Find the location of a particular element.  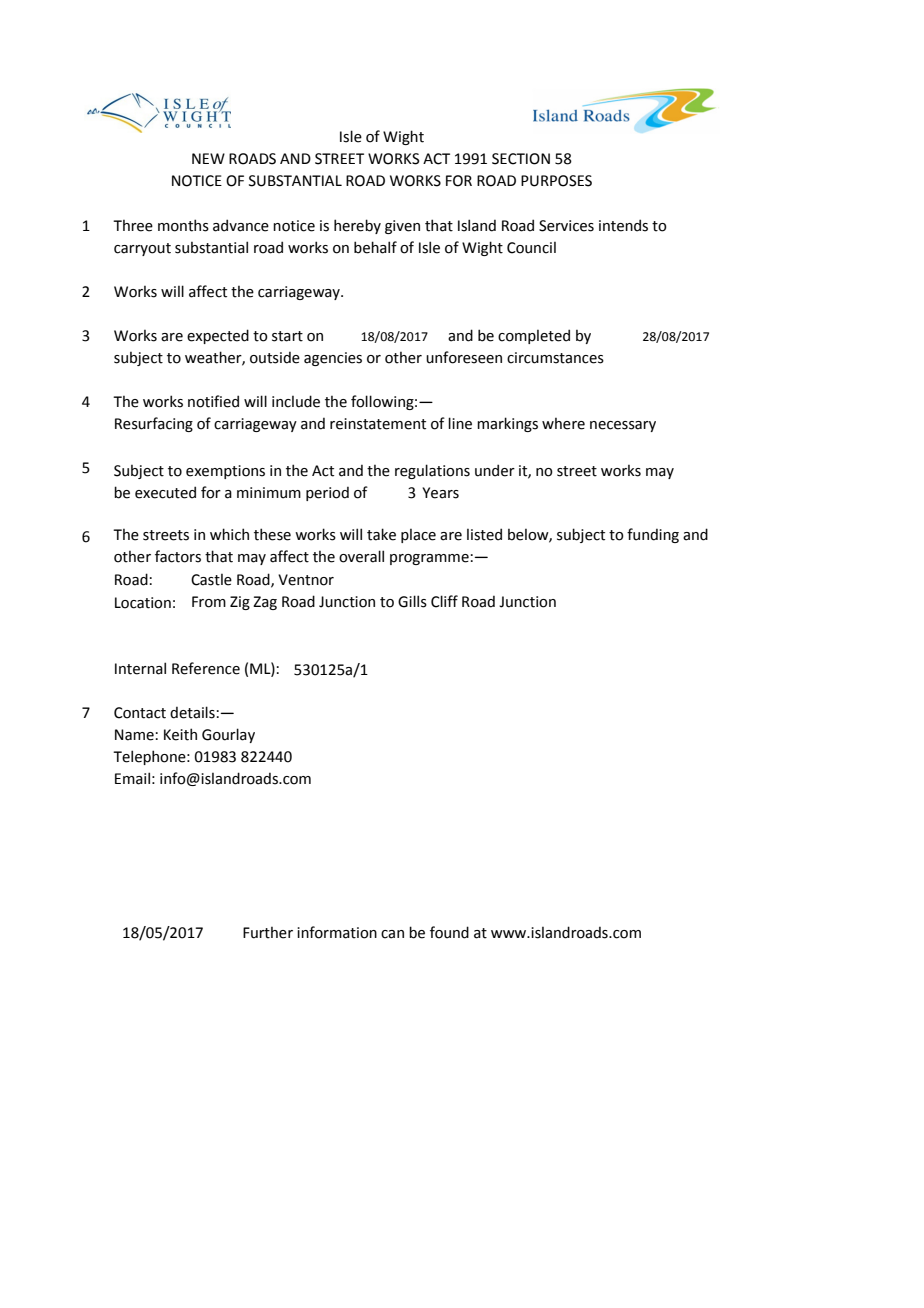

notified is located at coordinates (213, 401).
